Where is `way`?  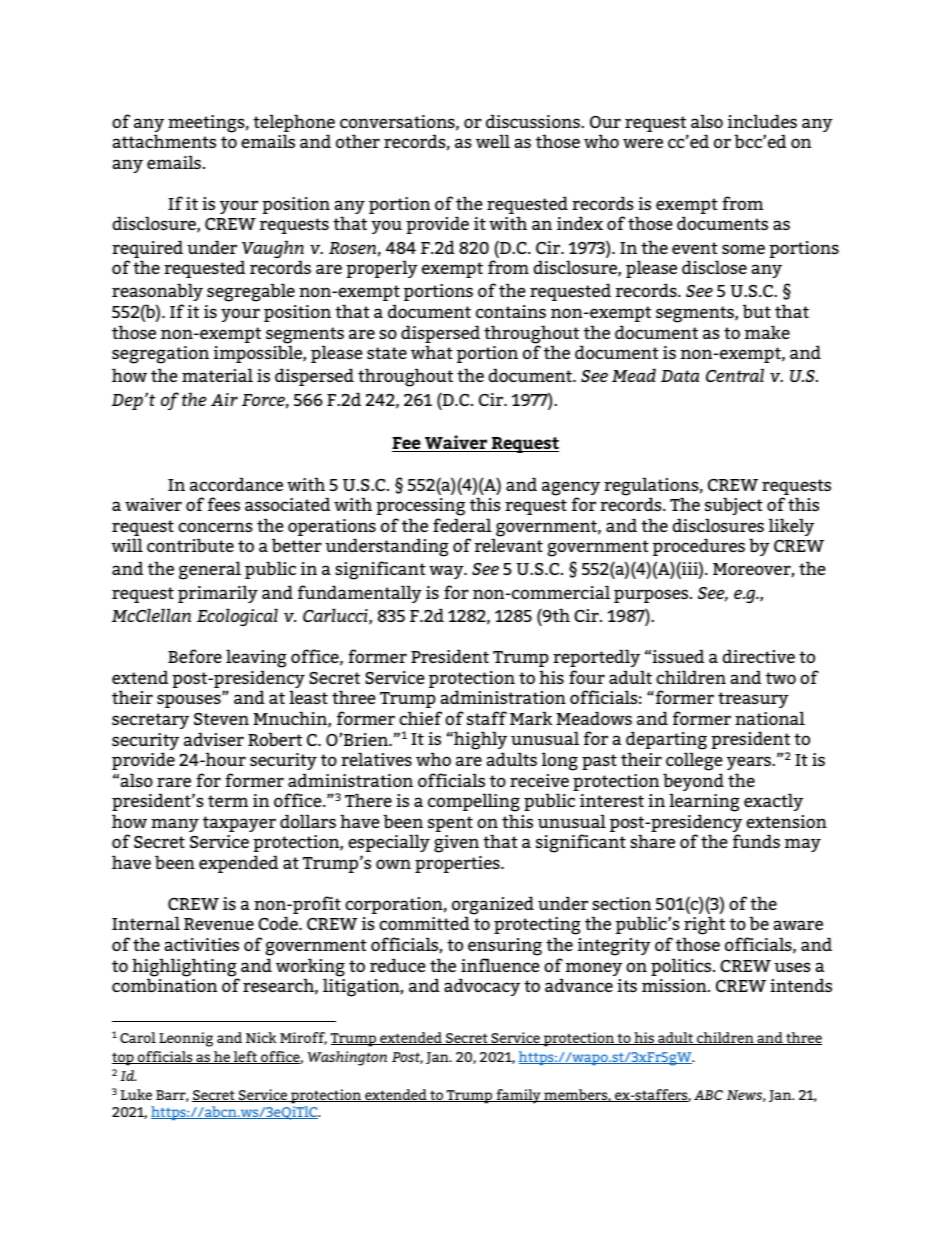
way is located at coordinates (447, 572).
